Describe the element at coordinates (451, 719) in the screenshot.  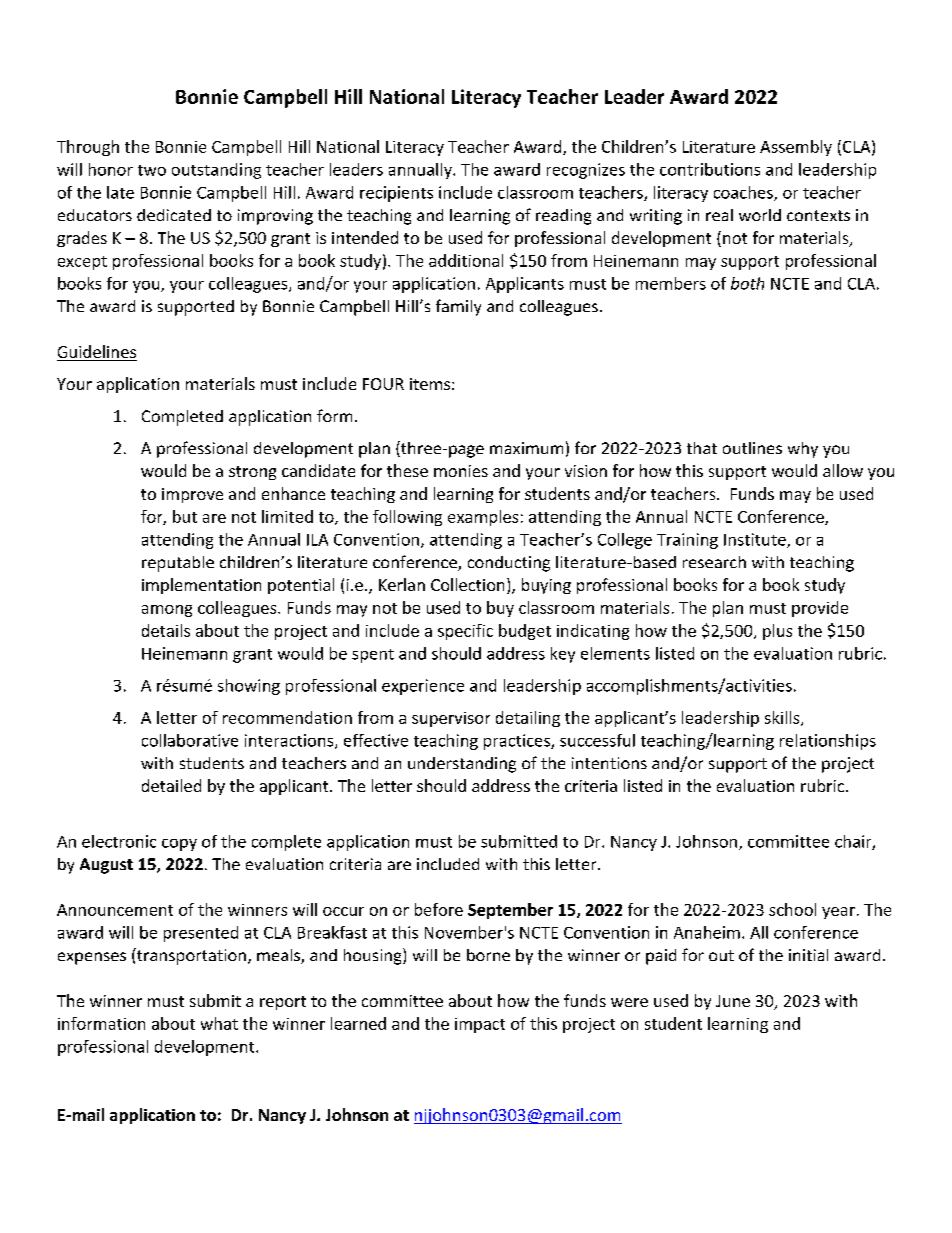
I see `supervisor` at that location.
